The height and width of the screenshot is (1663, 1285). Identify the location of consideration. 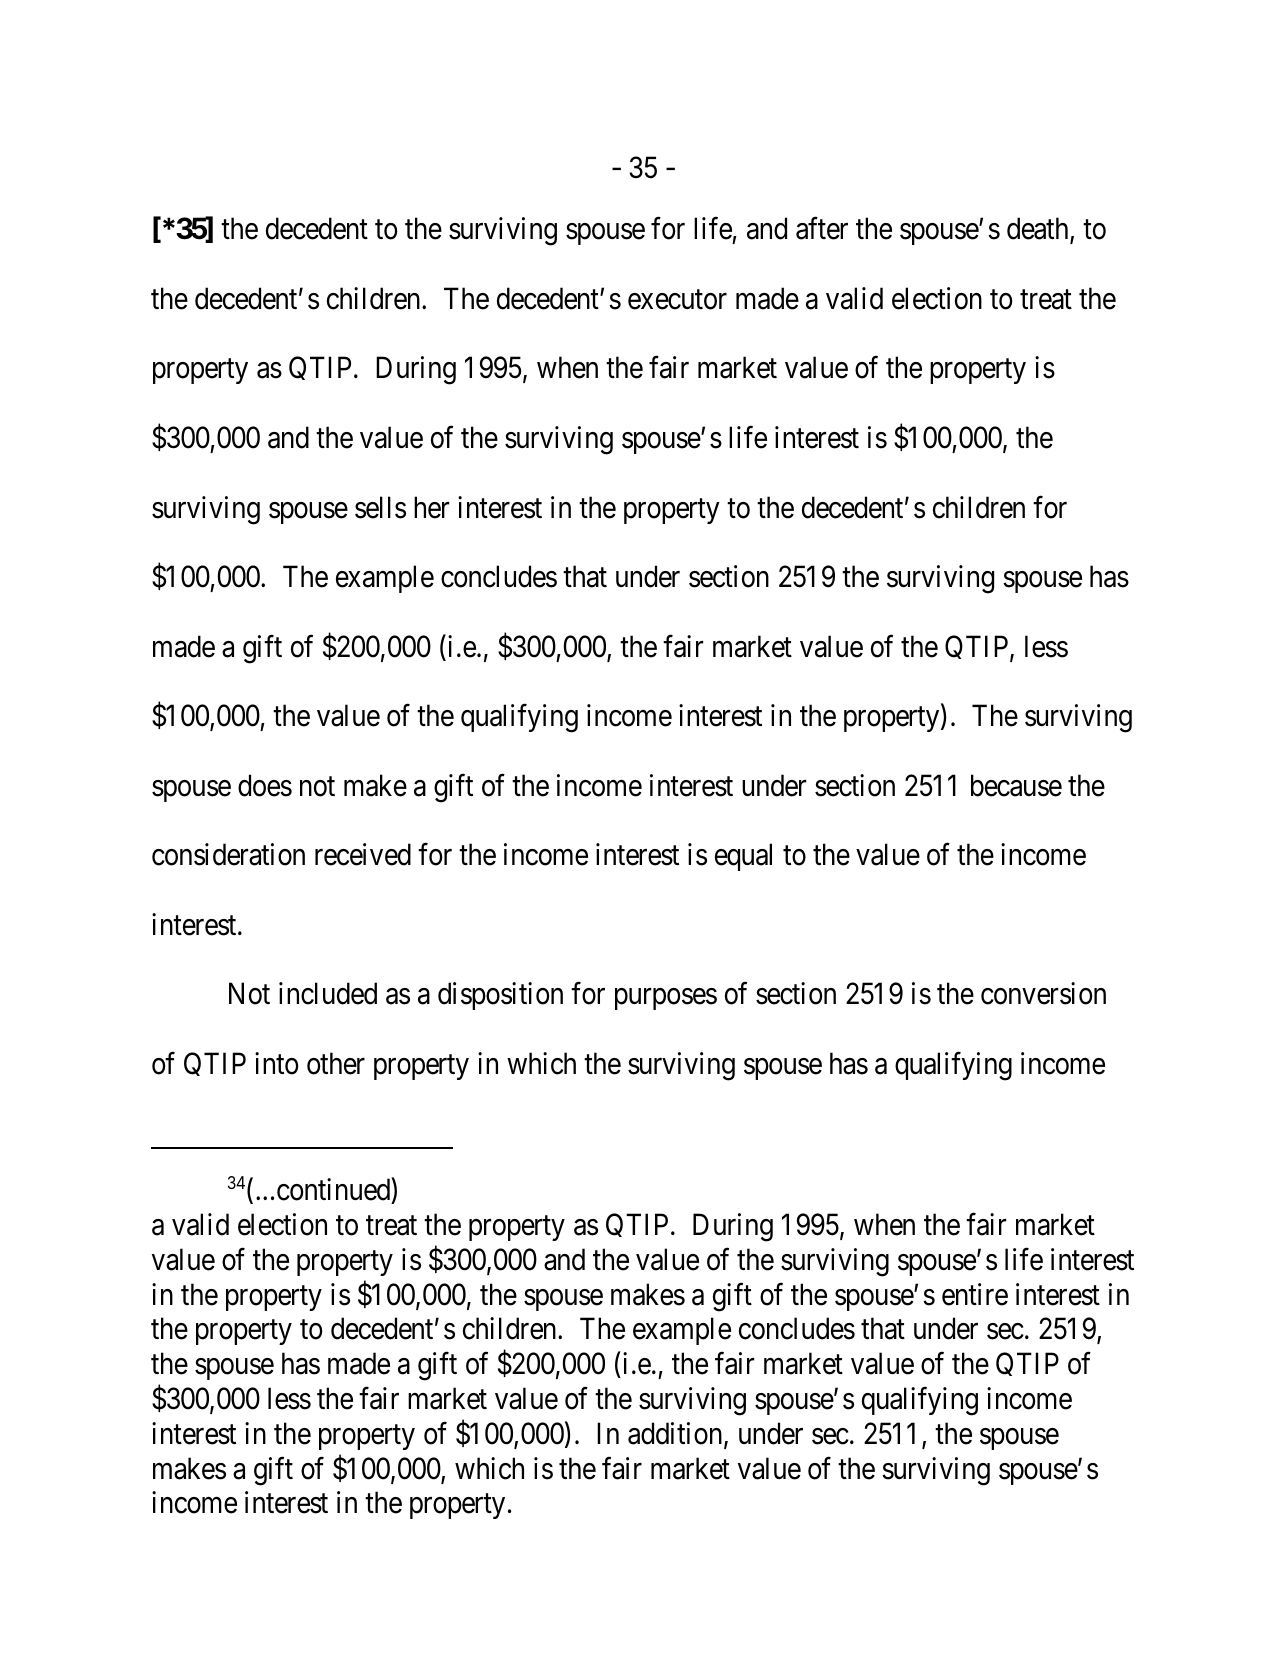
(228, 854).
